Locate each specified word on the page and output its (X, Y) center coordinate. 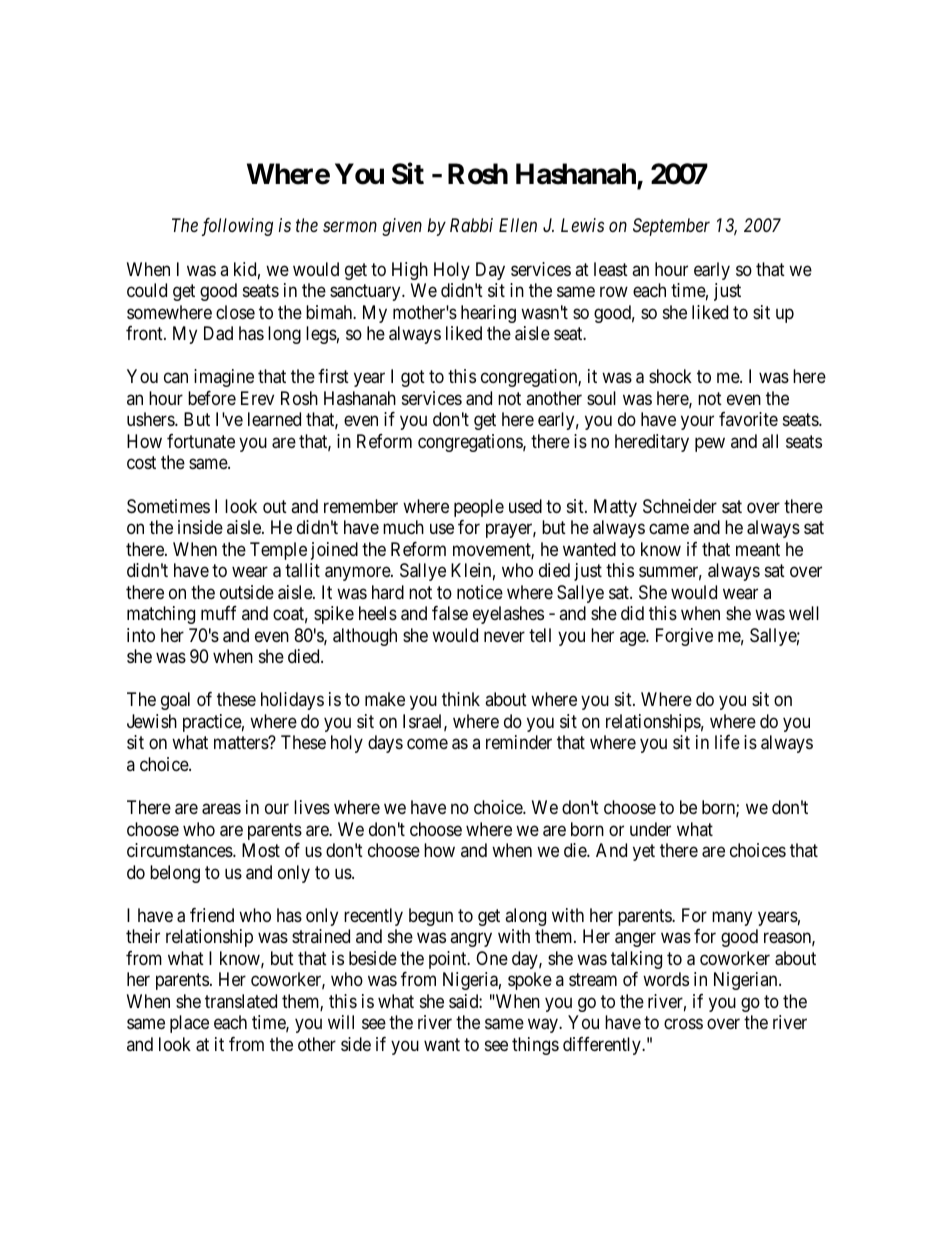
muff (219, 613)
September (671, 227)
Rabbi (471, 225)
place (189, 1024)
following (237, 227)
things (535, 1046)
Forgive (684, 637)
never (504, 636)
